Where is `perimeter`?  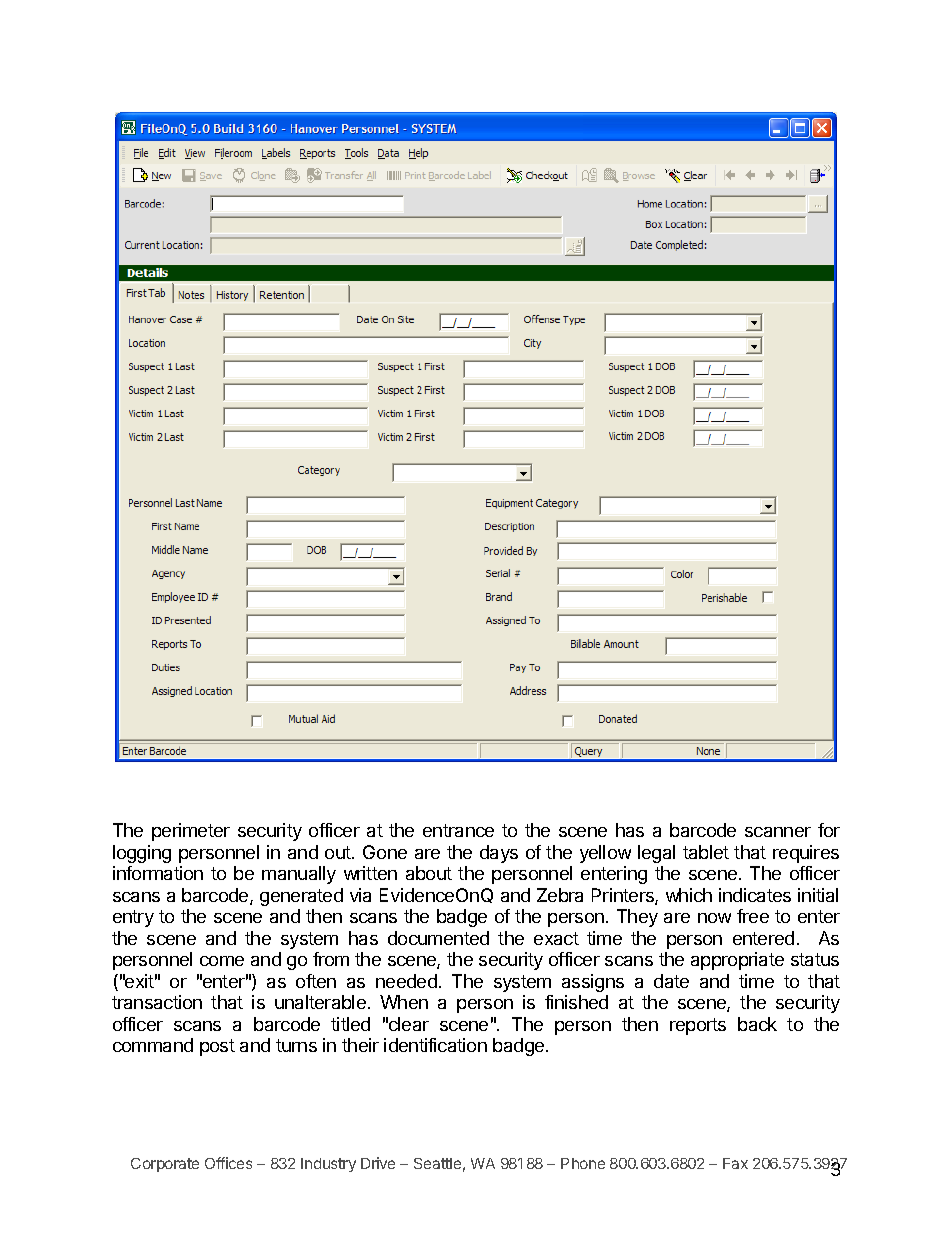 perimeter is located at coordinates (191, 832).
